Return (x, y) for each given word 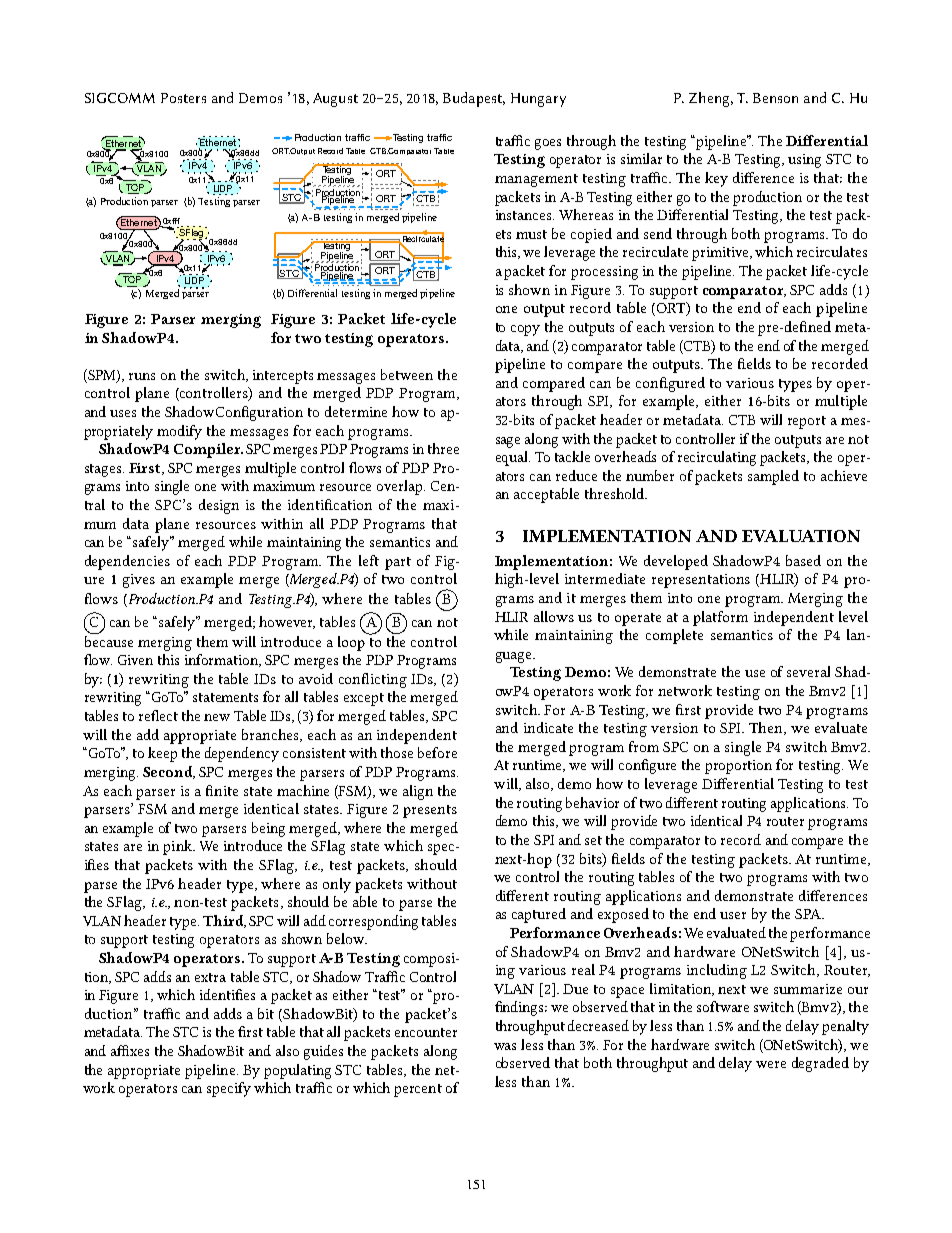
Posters (183, 98)
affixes (130, 1050)
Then (767, 728)
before (437, 752)
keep (162, 754)
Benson (775, 98)
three (443, 448)
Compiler (208, 450)
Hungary (538, 100)
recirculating (717, 458)
